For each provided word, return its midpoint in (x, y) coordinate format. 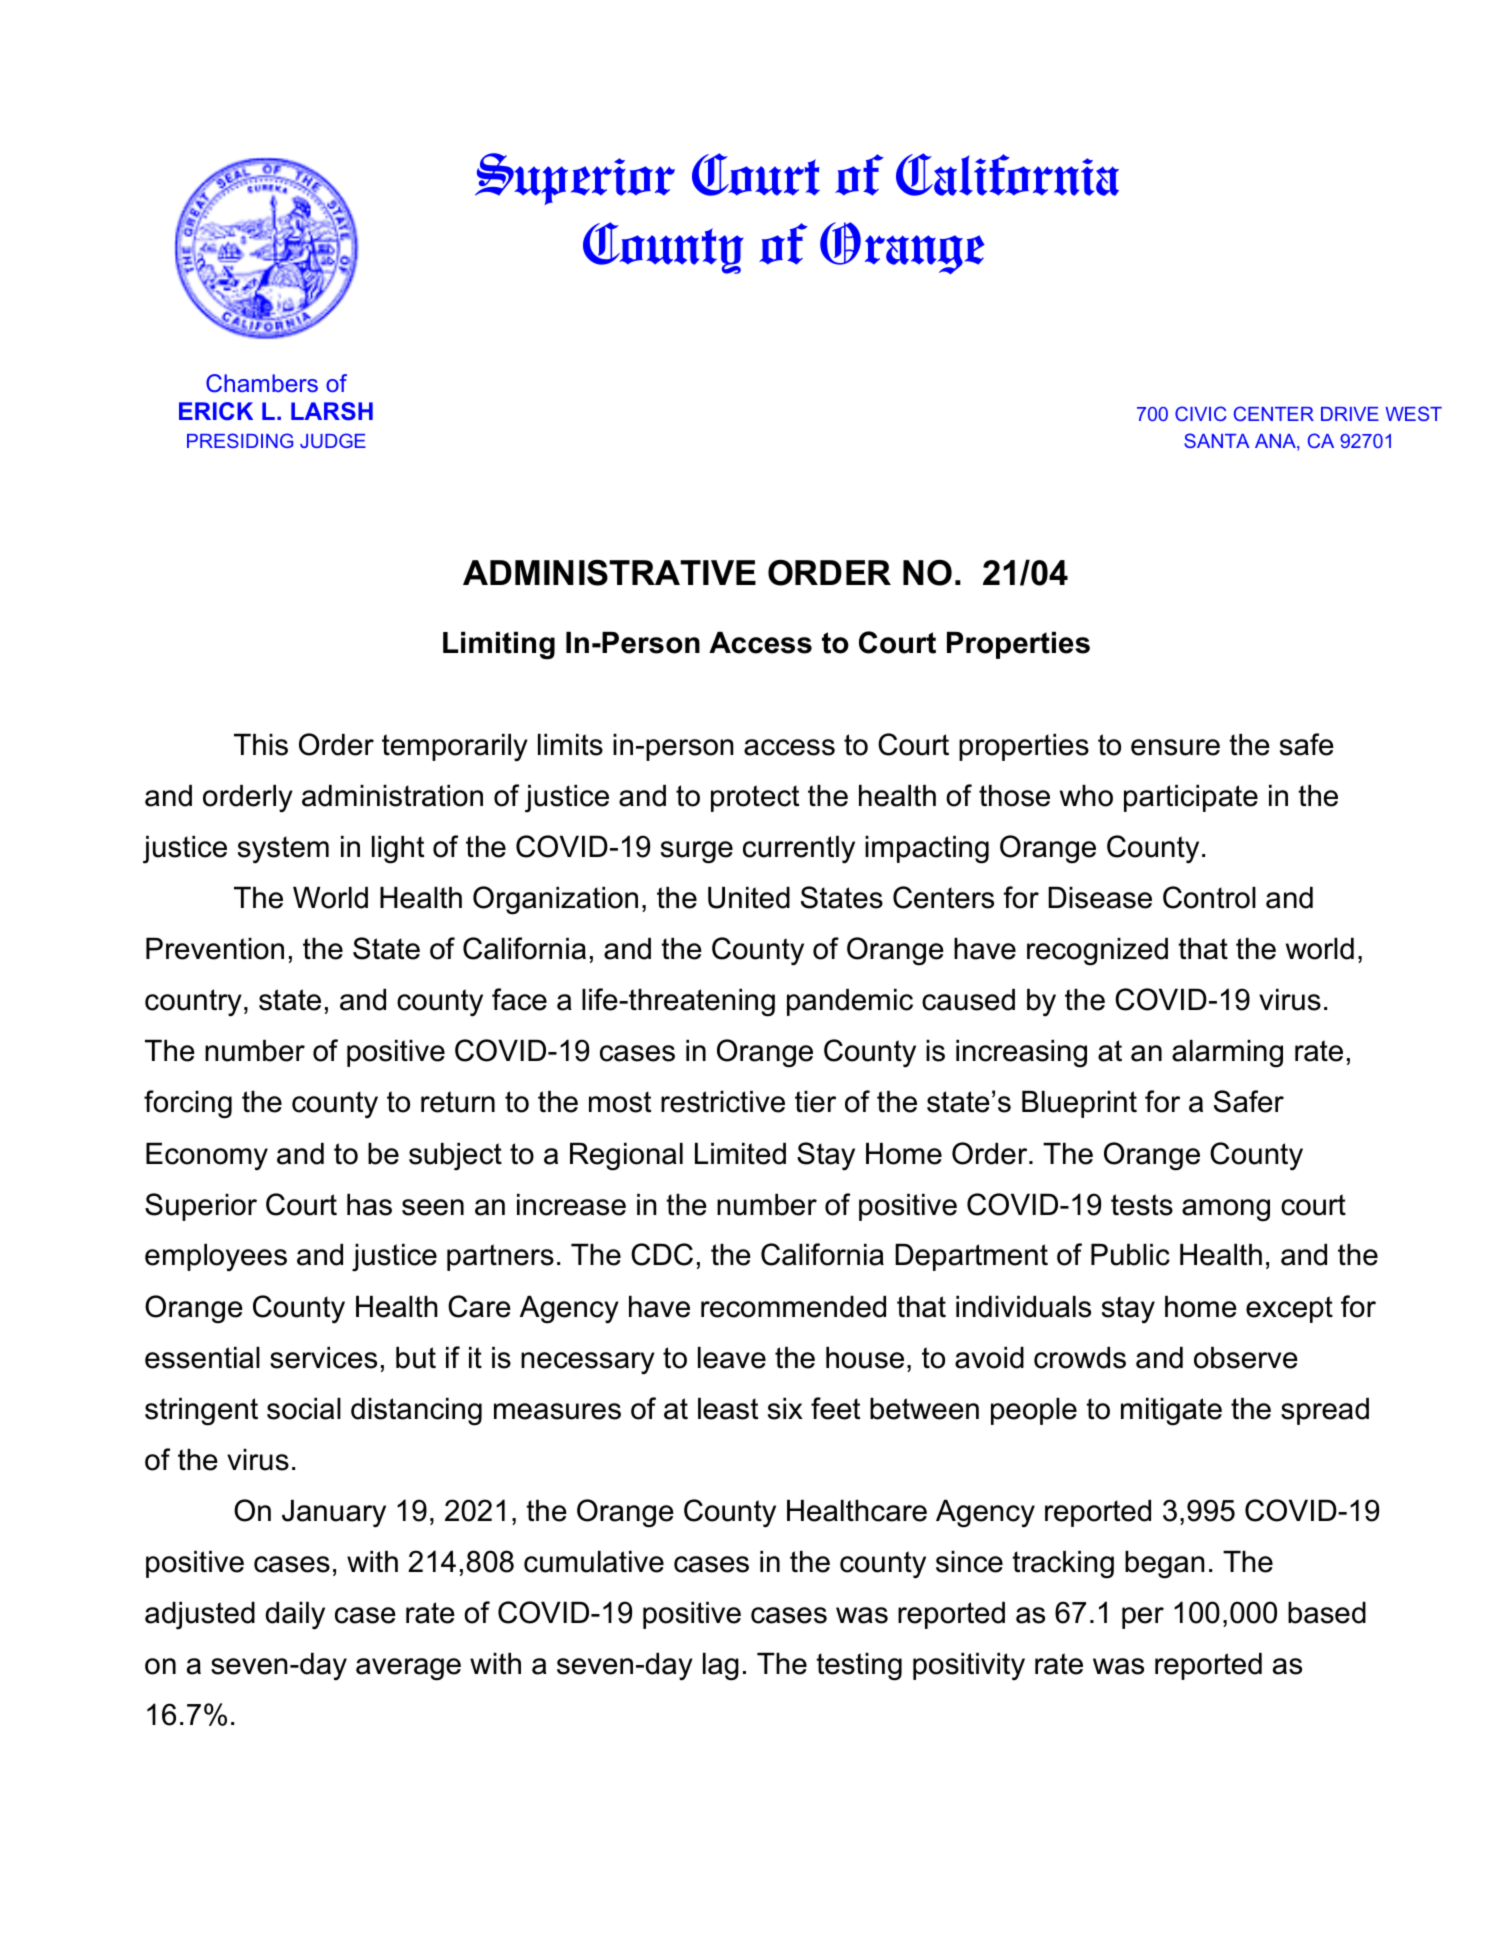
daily (295, 1616)
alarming (1227, 1054)
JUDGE (333, 440)
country (193, 1003)
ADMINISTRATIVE (609, 572)
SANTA (1217, 440)
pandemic (850, 1002)
